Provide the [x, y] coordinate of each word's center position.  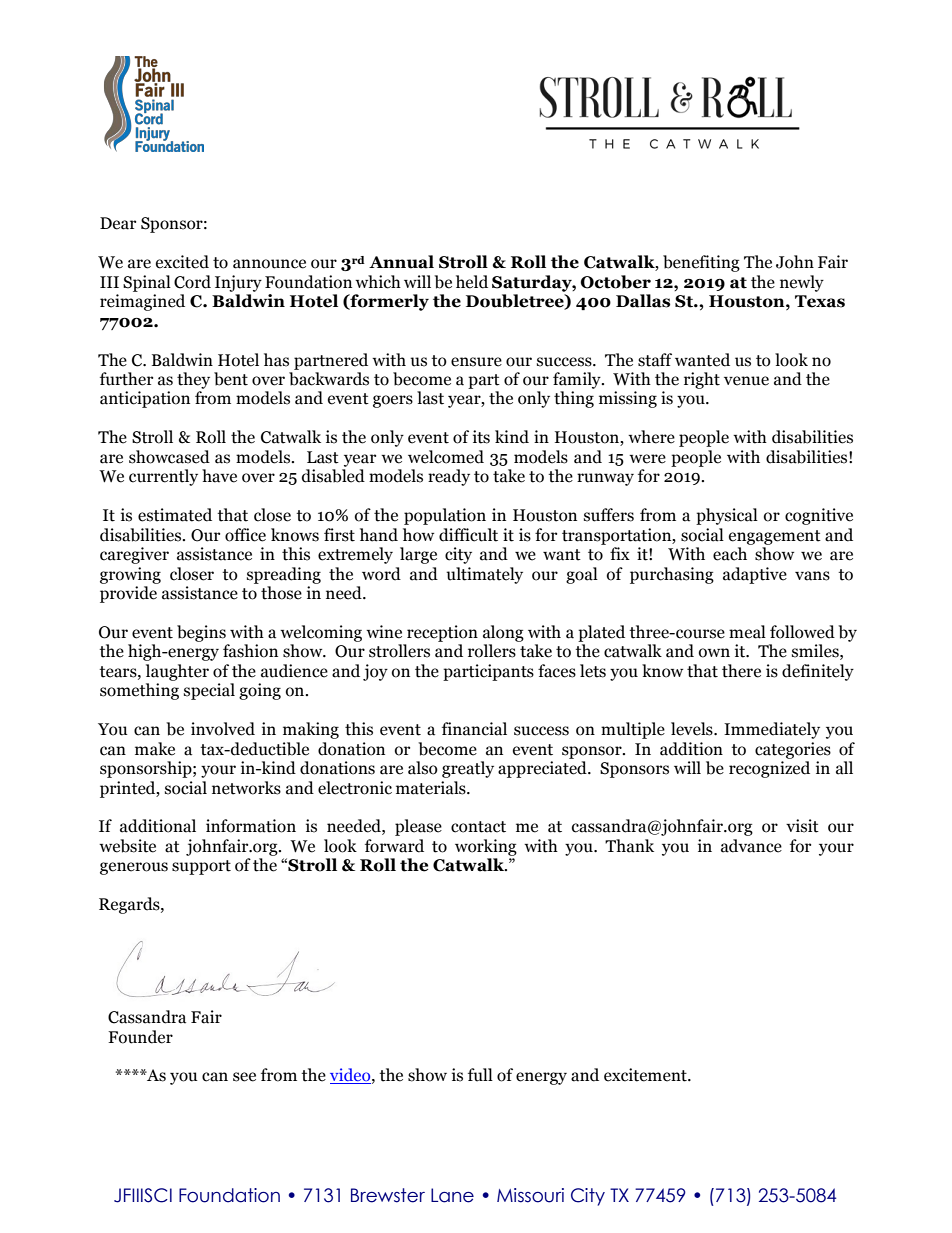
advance [751, 846]
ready [449, 477]
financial [474, 729]
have [219, 476]
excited [182, 262]
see [244, 1077]
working [486, 847]
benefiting [701, 263]
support [201, 867]
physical [727, 516]
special [209, 691]
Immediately [772, 730]
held [472, 282]
